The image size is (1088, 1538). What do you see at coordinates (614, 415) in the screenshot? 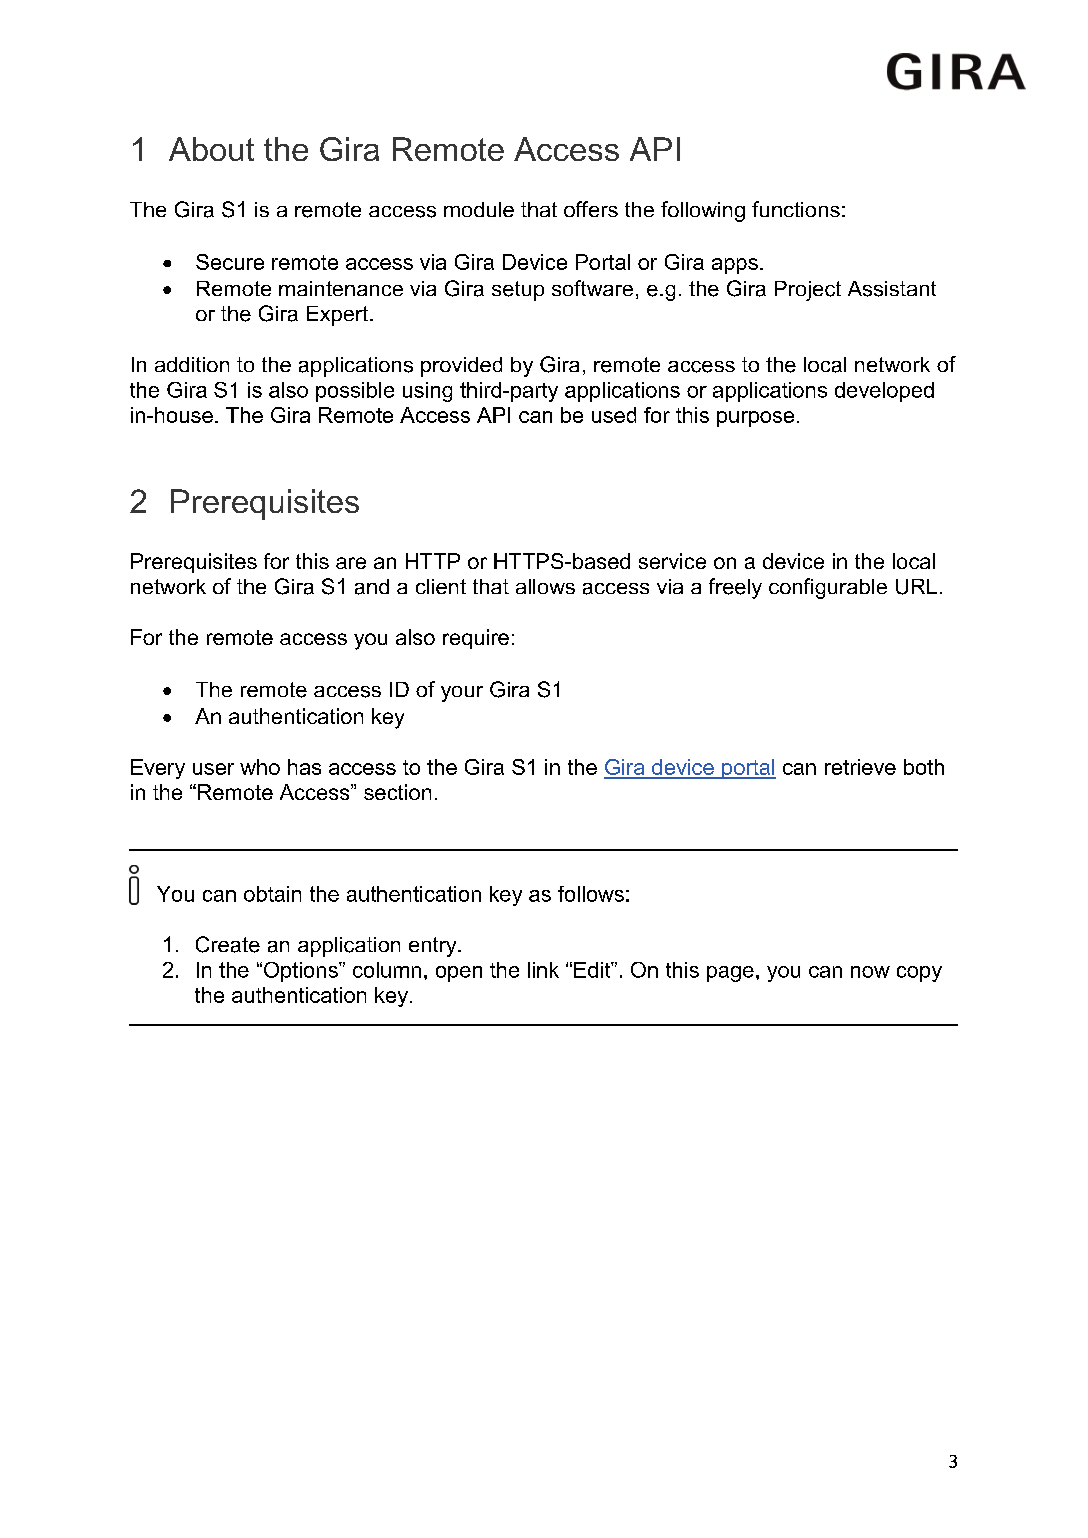
I see `used` at bounding box center [614, 415].
